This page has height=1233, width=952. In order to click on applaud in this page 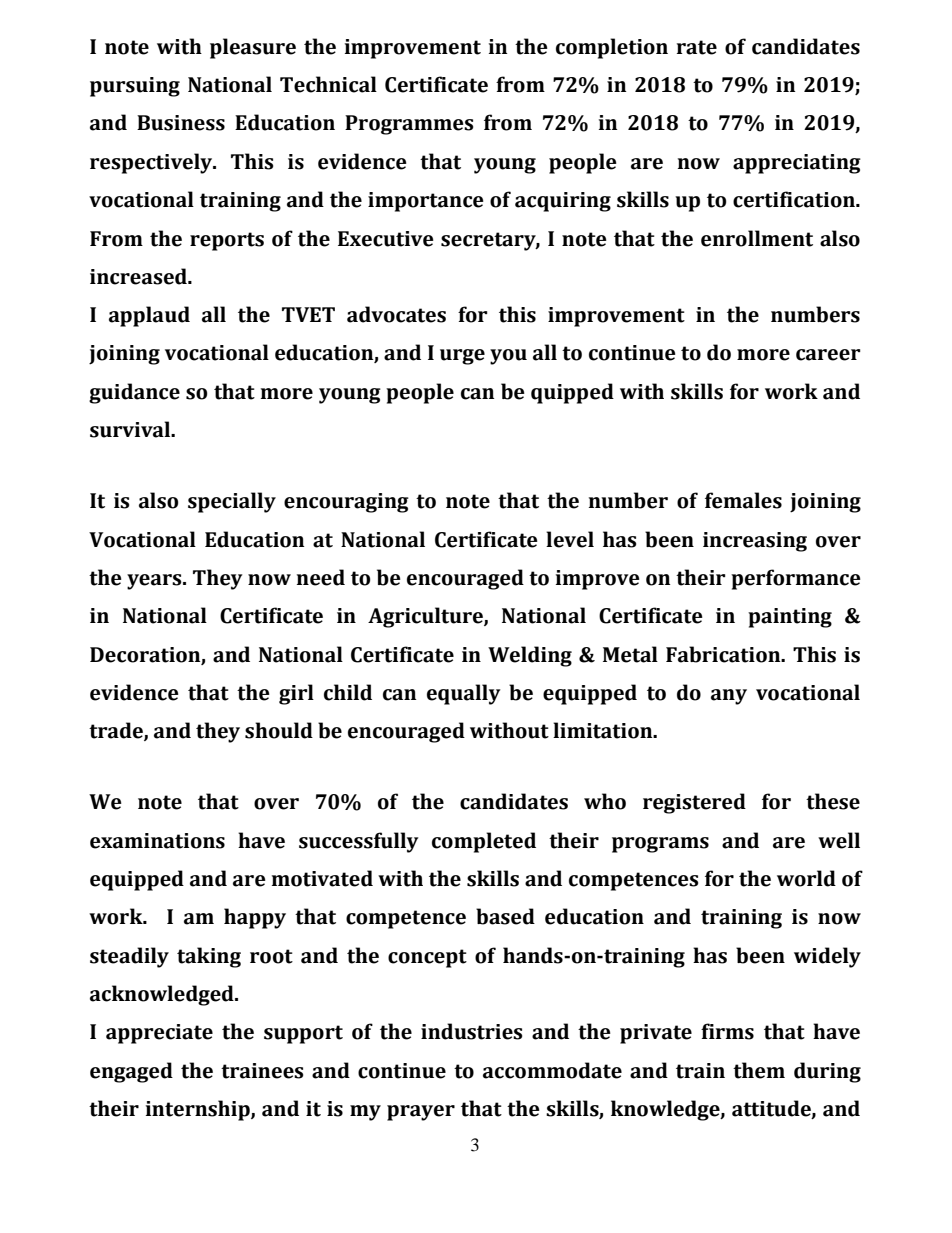, I will do `click(149, 316)`.
